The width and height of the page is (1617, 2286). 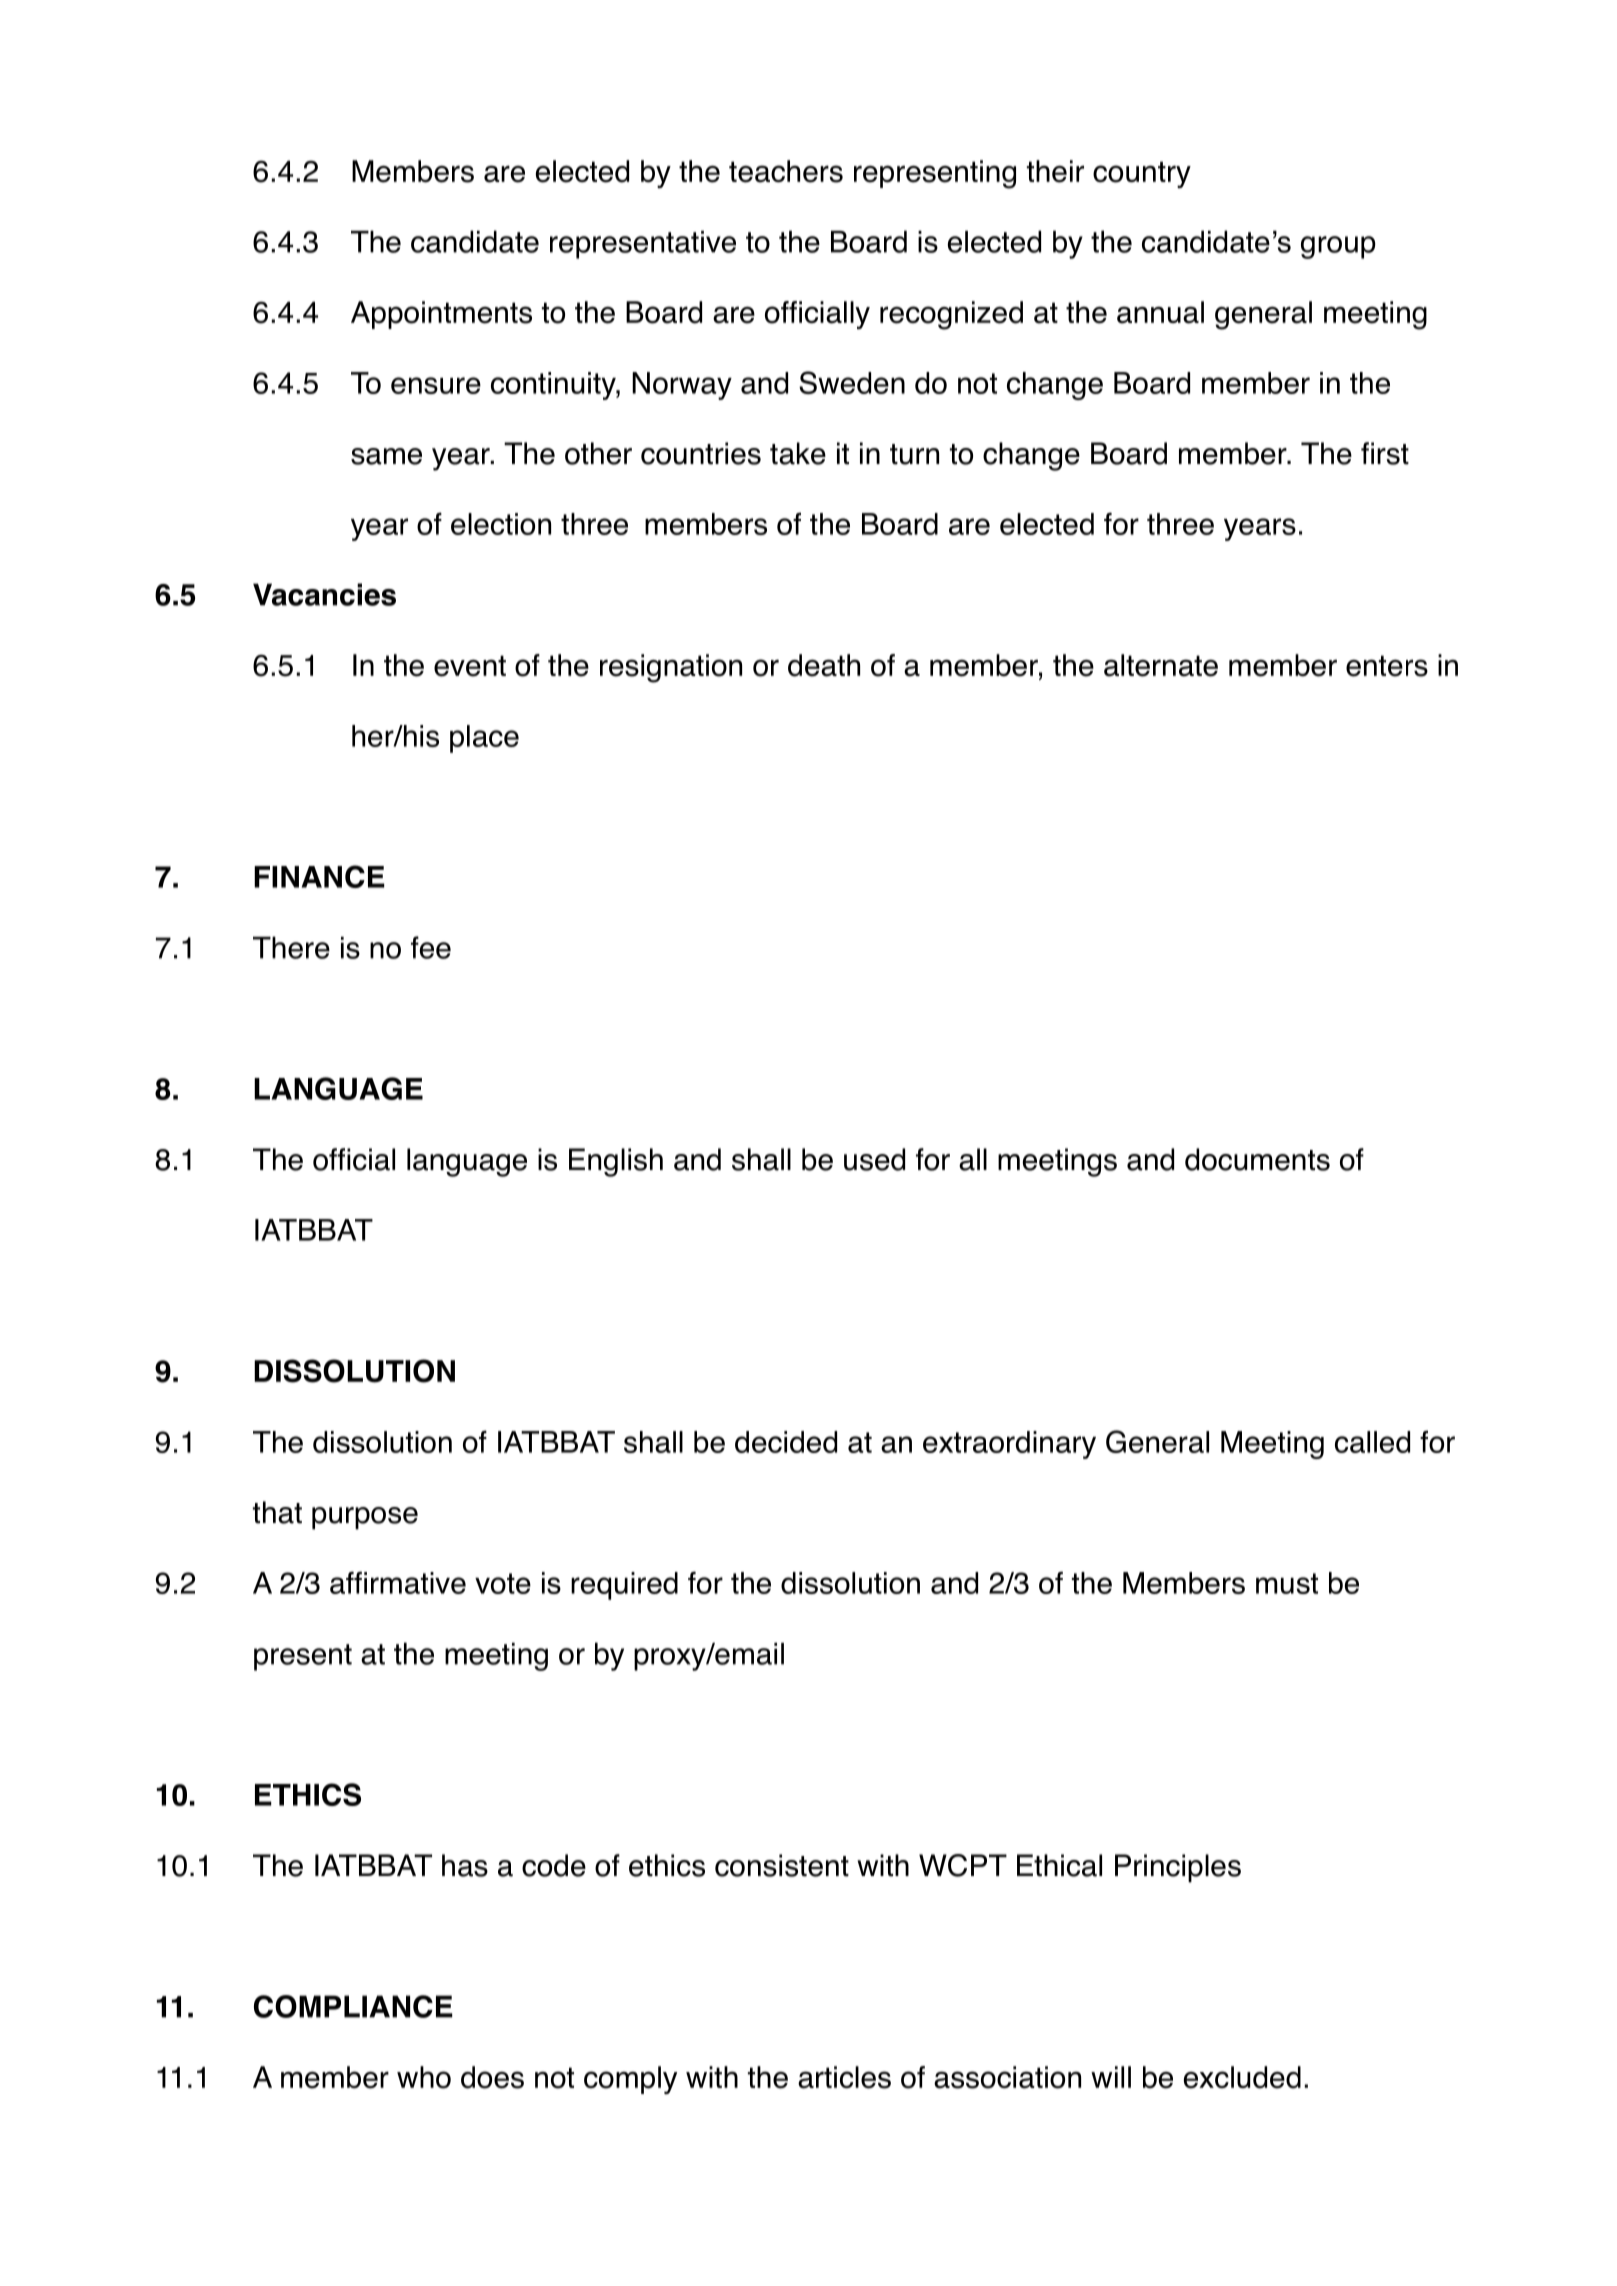 I want to click on teachers, so click(x=786, y=171).
